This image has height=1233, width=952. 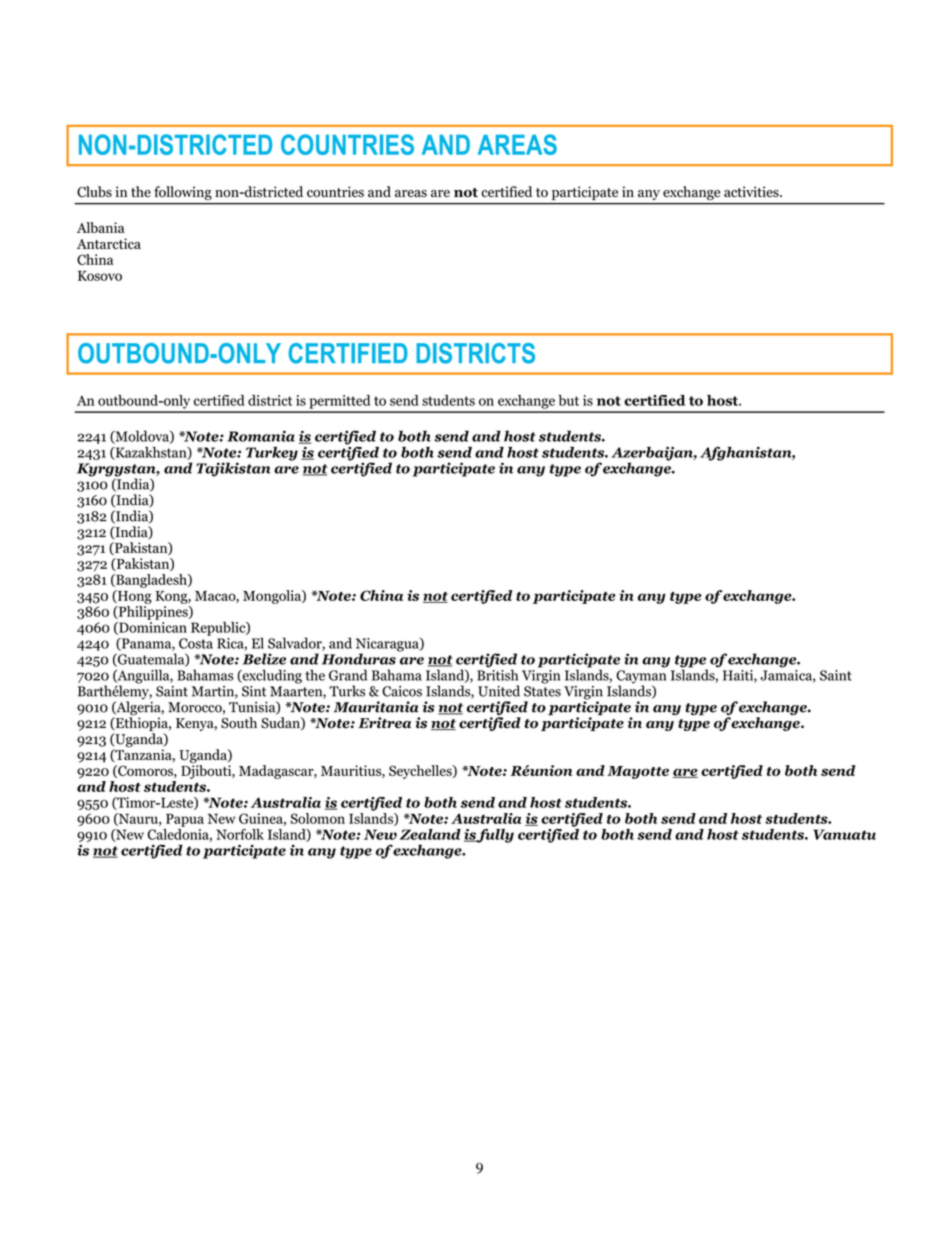 I want to click on Honduras, so click(x=359, y=659).
